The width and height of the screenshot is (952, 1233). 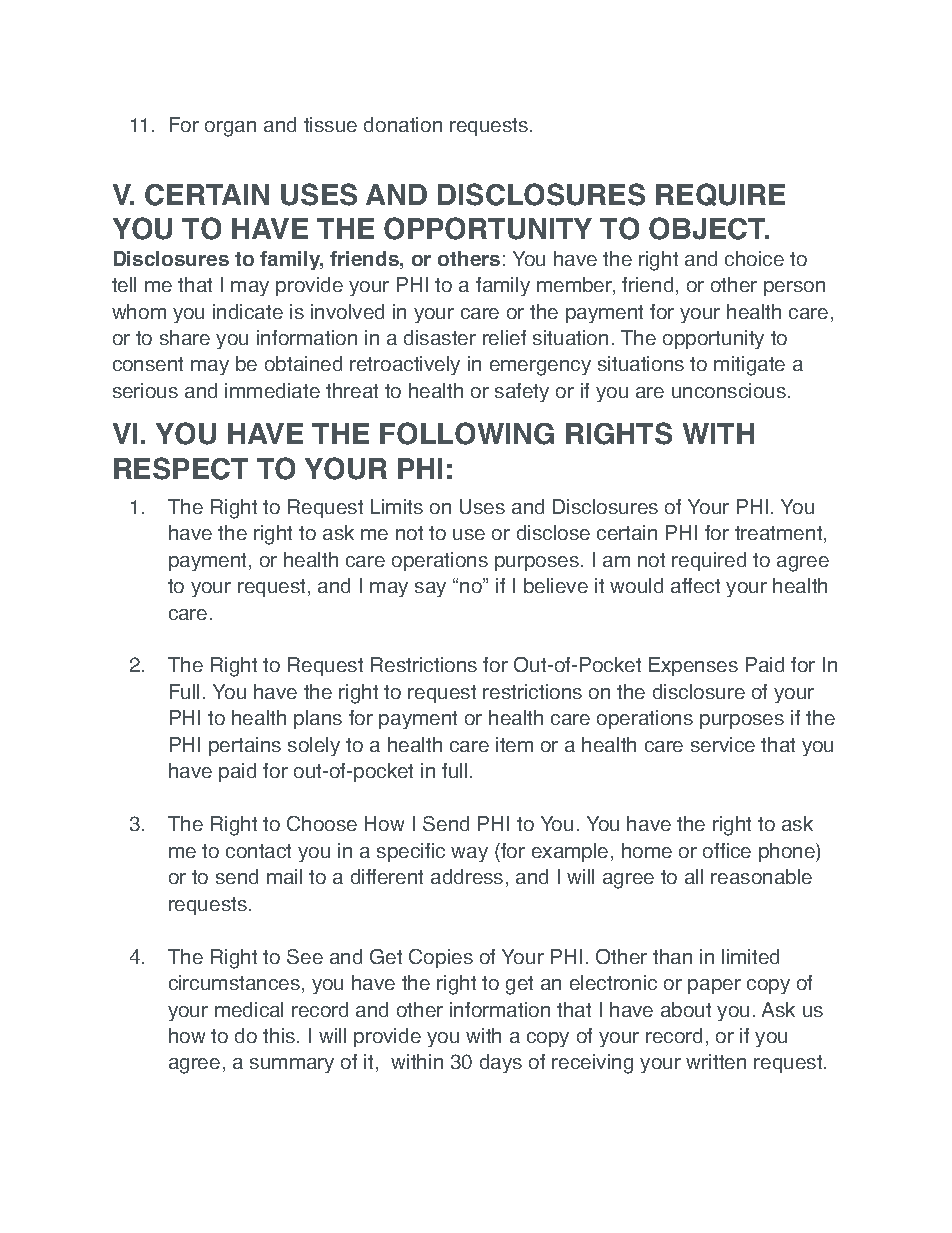 I want to click on organ, so click(x=230, y=129).
